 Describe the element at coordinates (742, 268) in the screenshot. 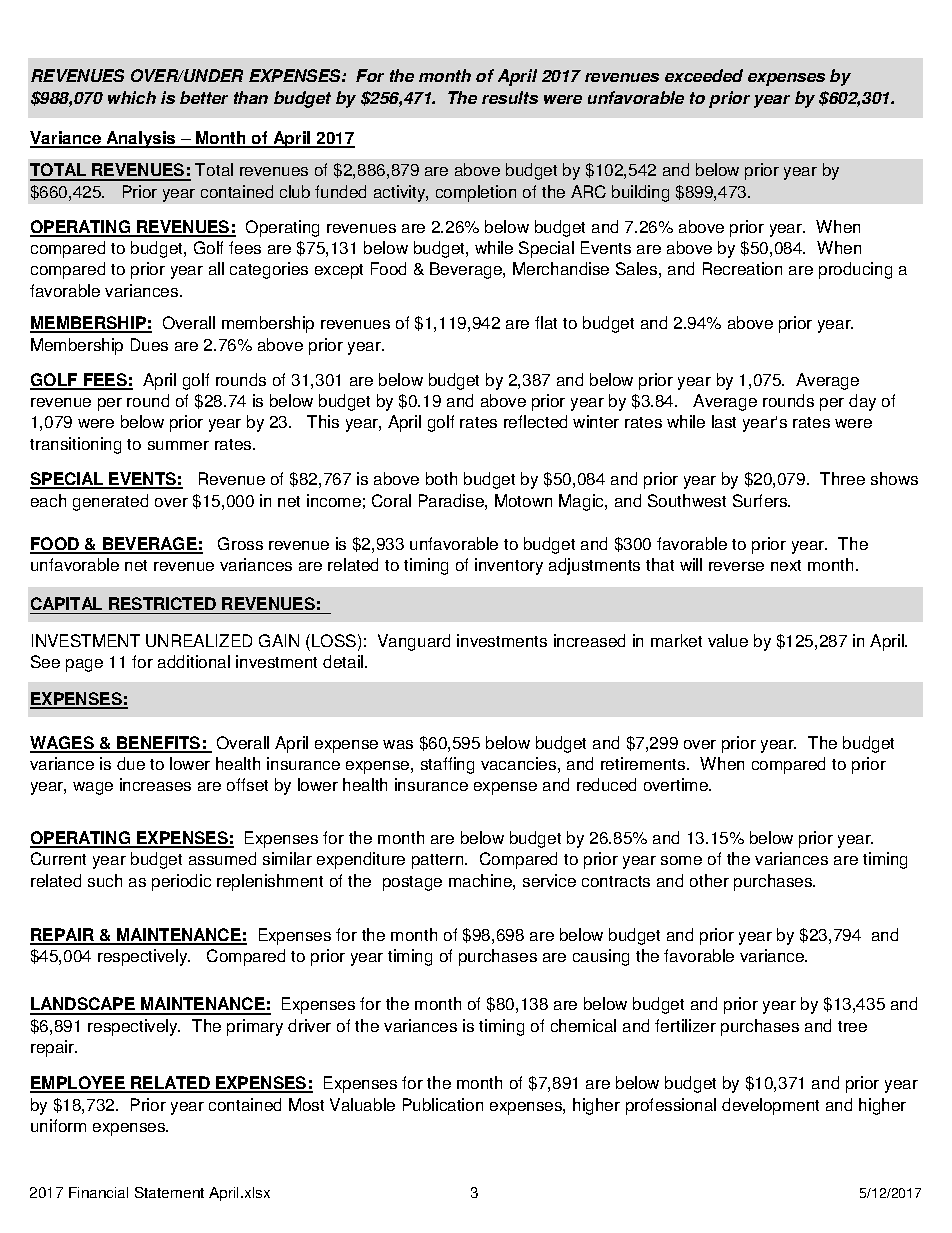

I see `Recreation` at that location.
